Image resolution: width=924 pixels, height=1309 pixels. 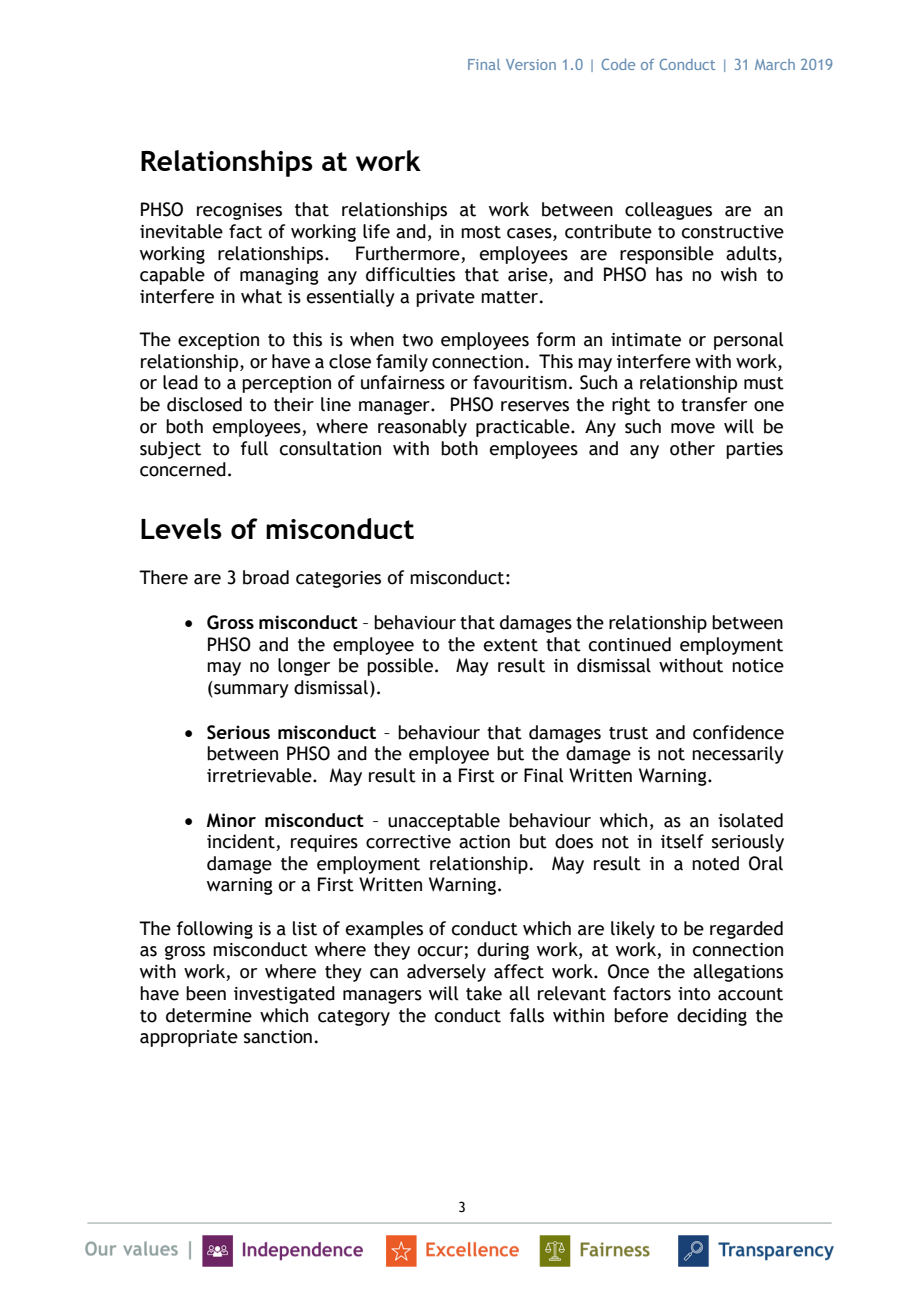 What do you see at coordinates (775, 64) in the screenshot?
I see `March` at bounding box center [775, 64].
